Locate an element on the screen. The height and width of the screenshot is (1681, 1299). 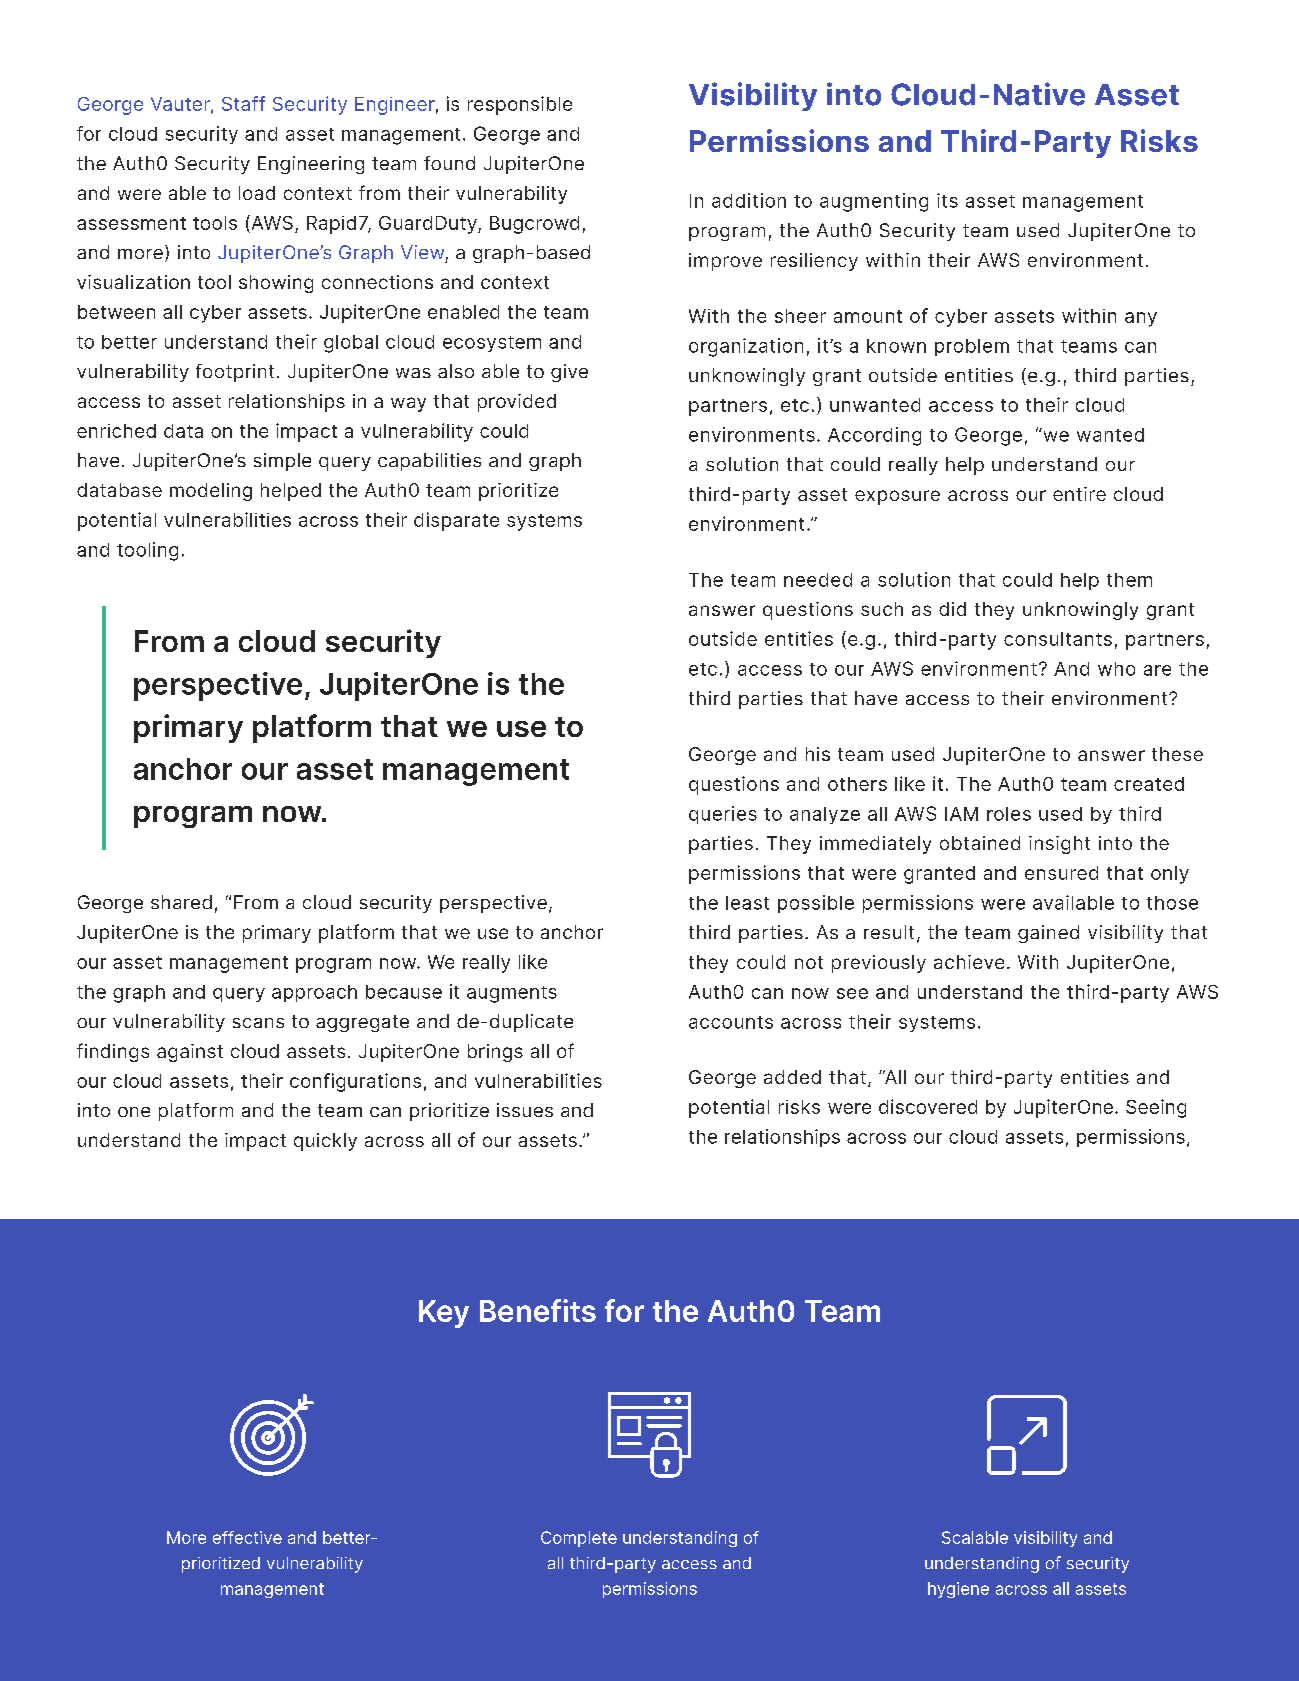
modeling is located at coordinates (211, 492).
